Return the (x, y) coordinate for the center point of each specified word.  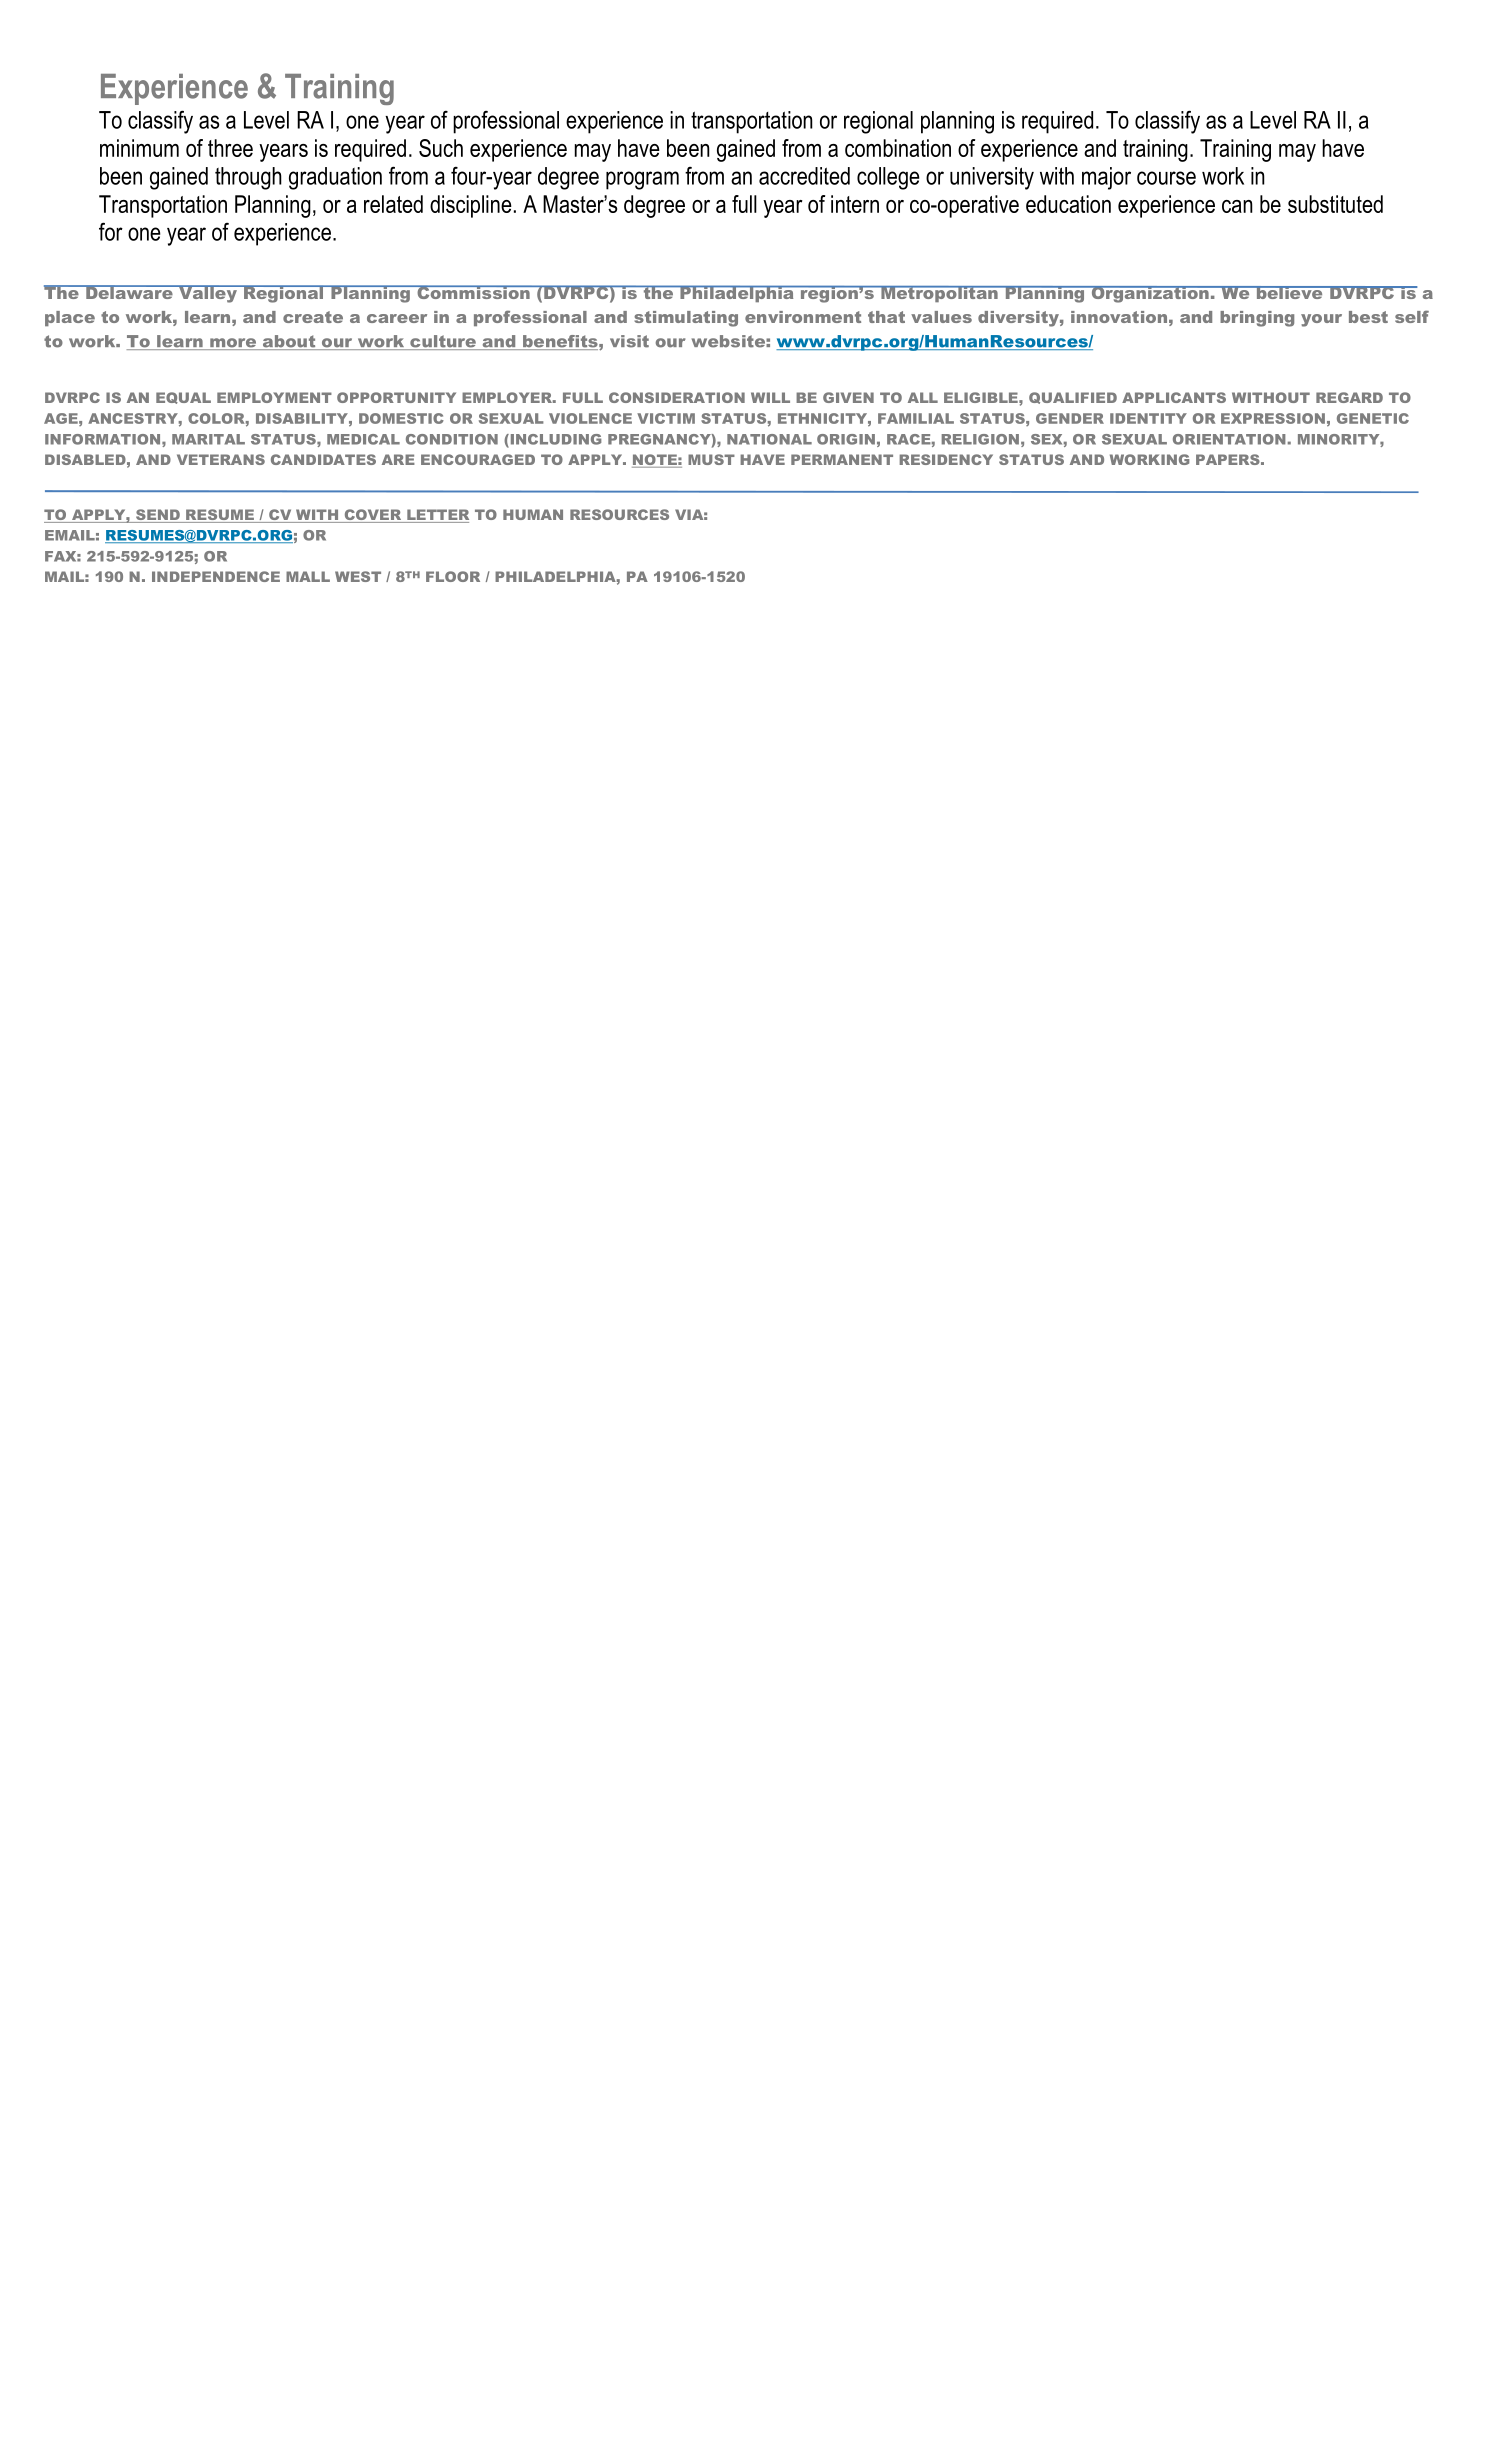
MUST (711, 459)
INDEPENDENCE (216, 576)
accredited (804, 176)
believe (1289, 292)
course (1166, 178)
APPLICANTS (1174, 397)
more (233, 344)
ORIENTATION (1229, 439)
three (230, 148)
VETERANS (221, 459)
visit (629, 341)
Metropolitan (939, 294)
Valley (208, 294)
